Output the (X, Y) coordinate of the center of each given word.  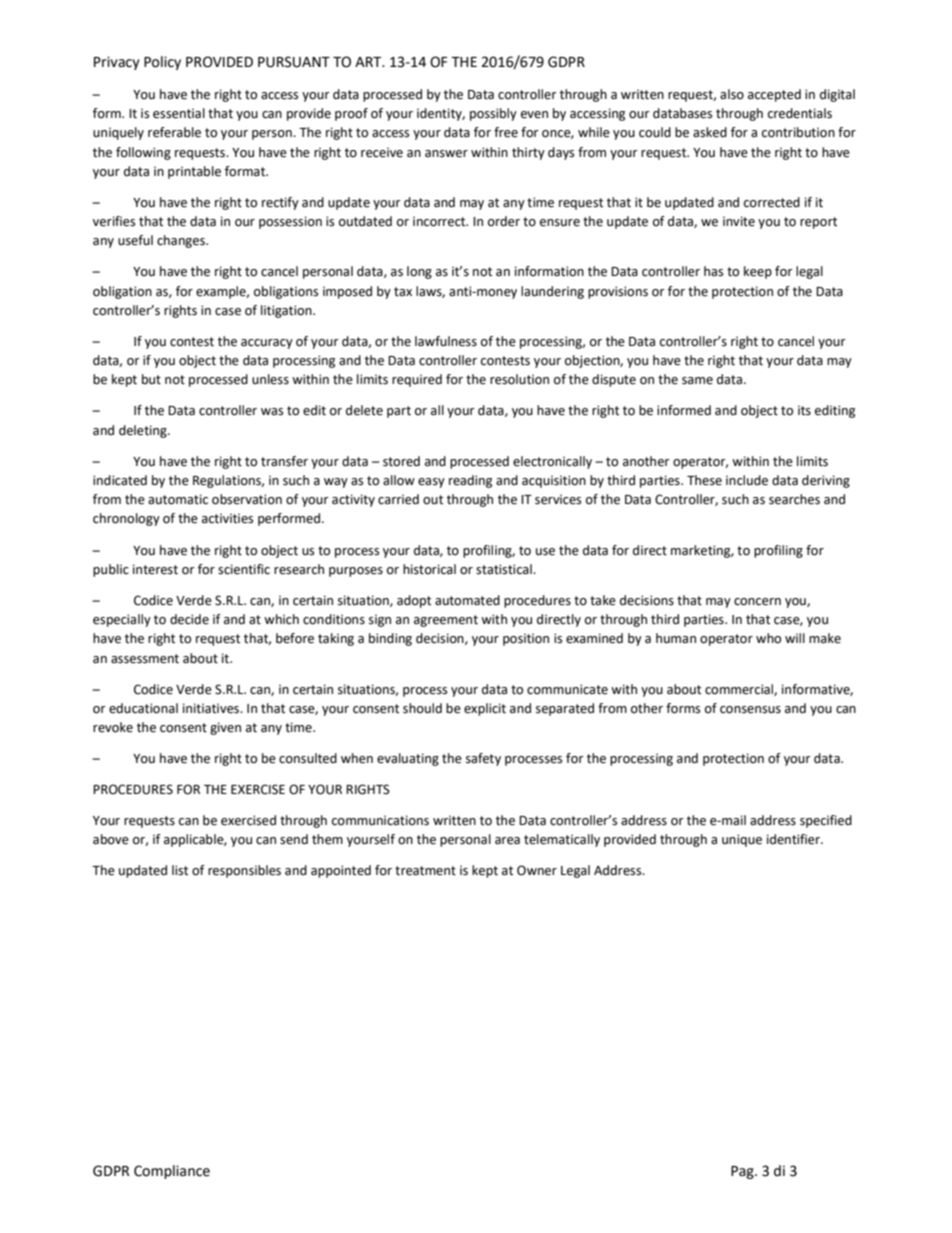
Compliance (172, 1172)
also (732, 94)
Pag (743, 1172)
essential (179, 113)
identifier (794, 839)
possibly (493, 114)
